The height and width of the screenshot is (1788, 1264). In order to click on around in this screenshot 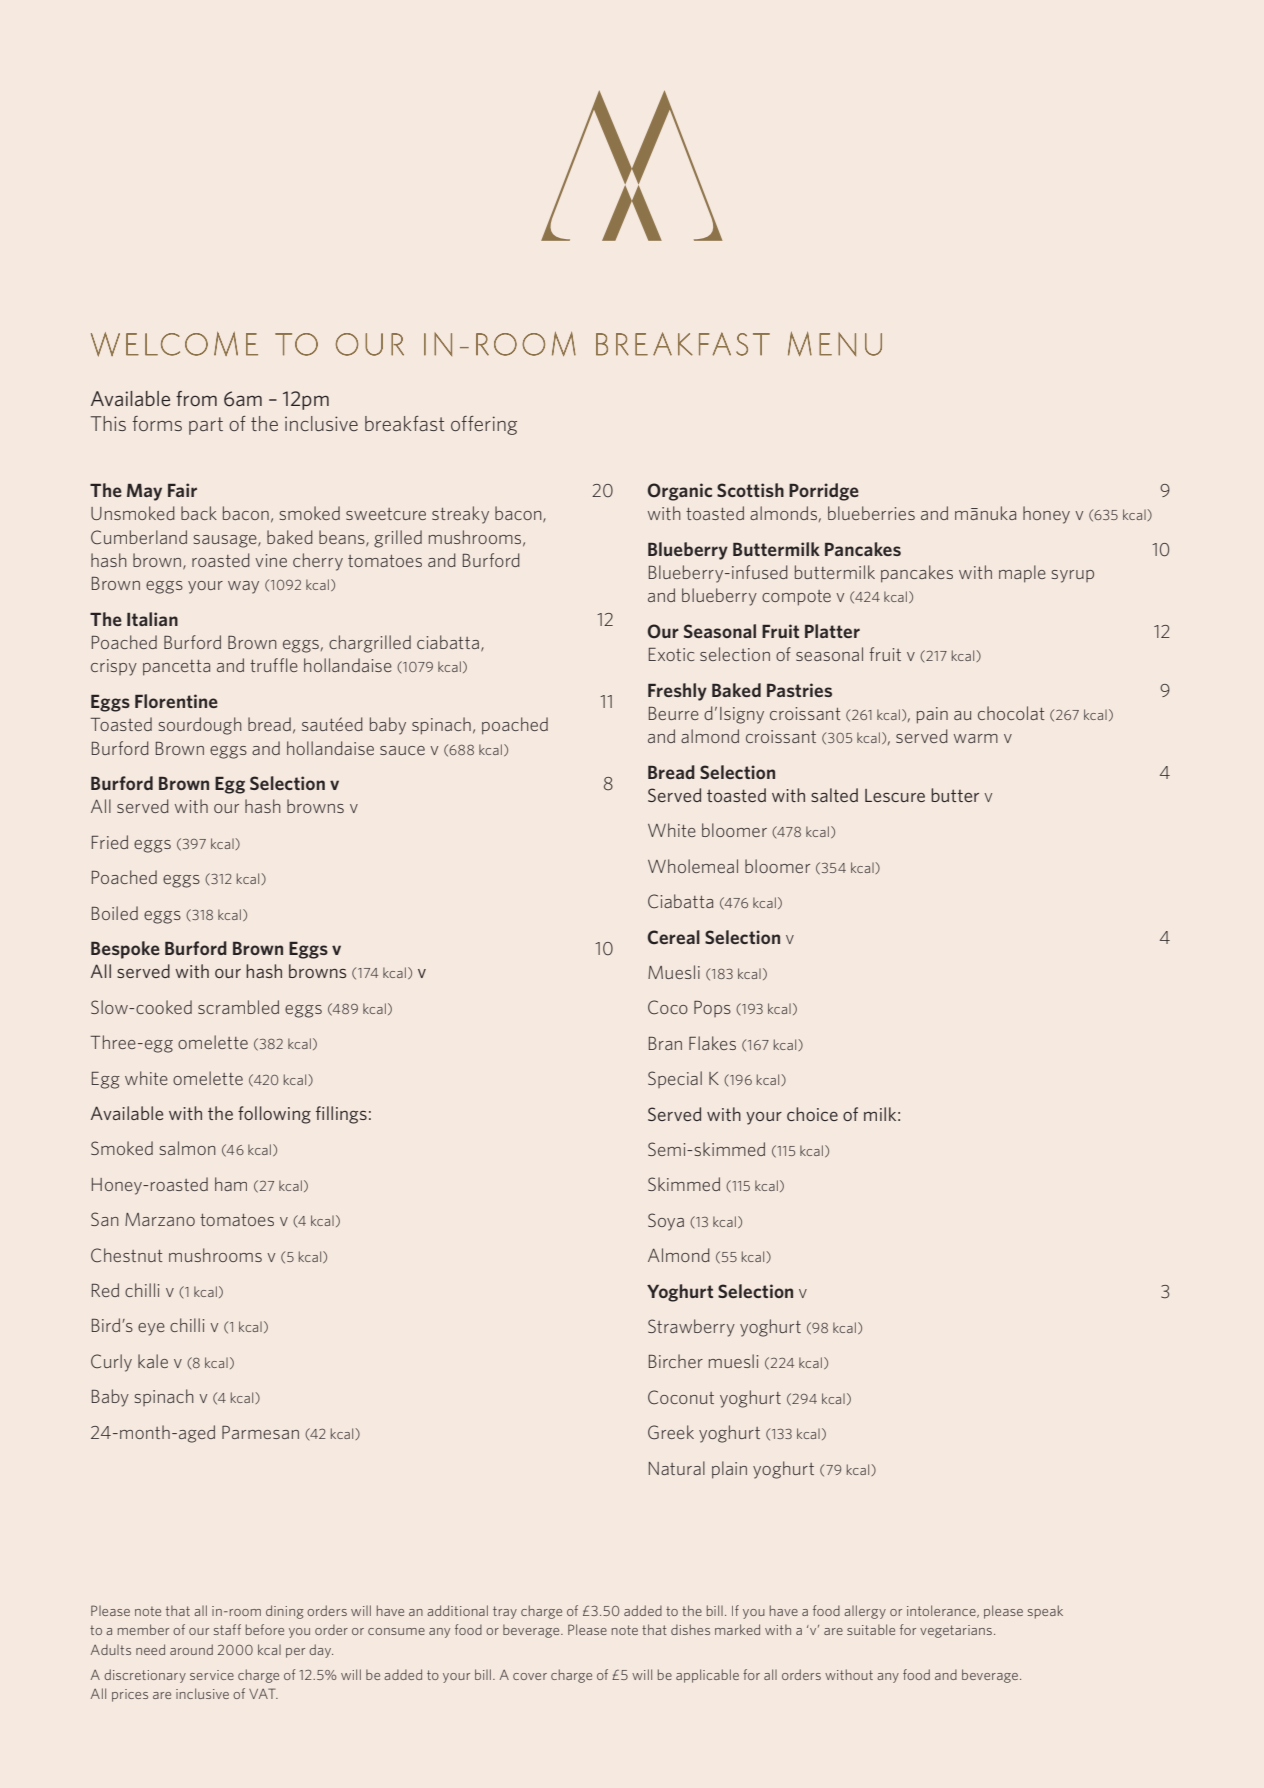, I will do `click(191, 1649)`.
